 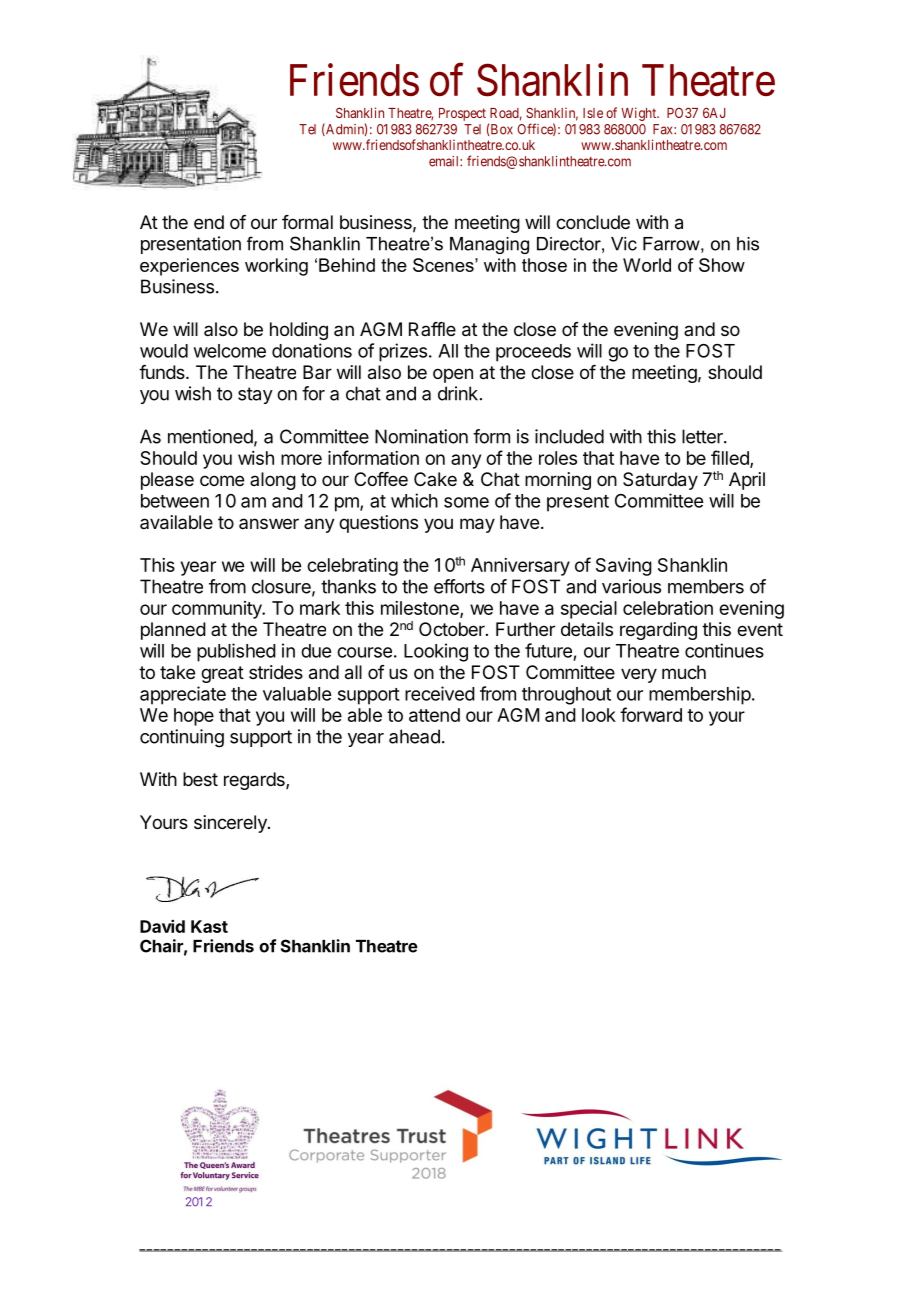 I want to click on forward, so click(x=651, y=714).
